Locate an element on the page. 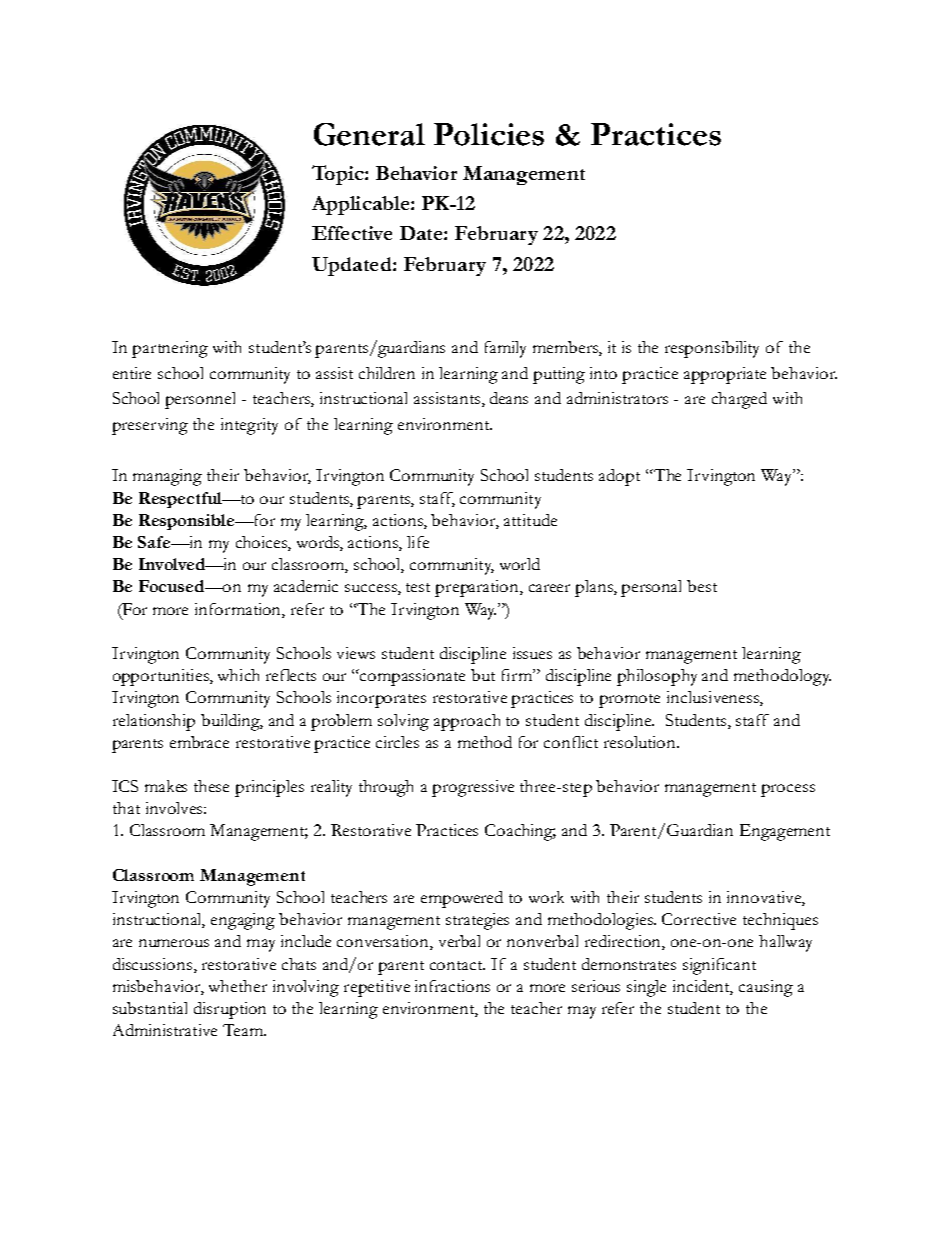 The width and height of the page is (952, 1233). process is located at coordinates (788, 790).
